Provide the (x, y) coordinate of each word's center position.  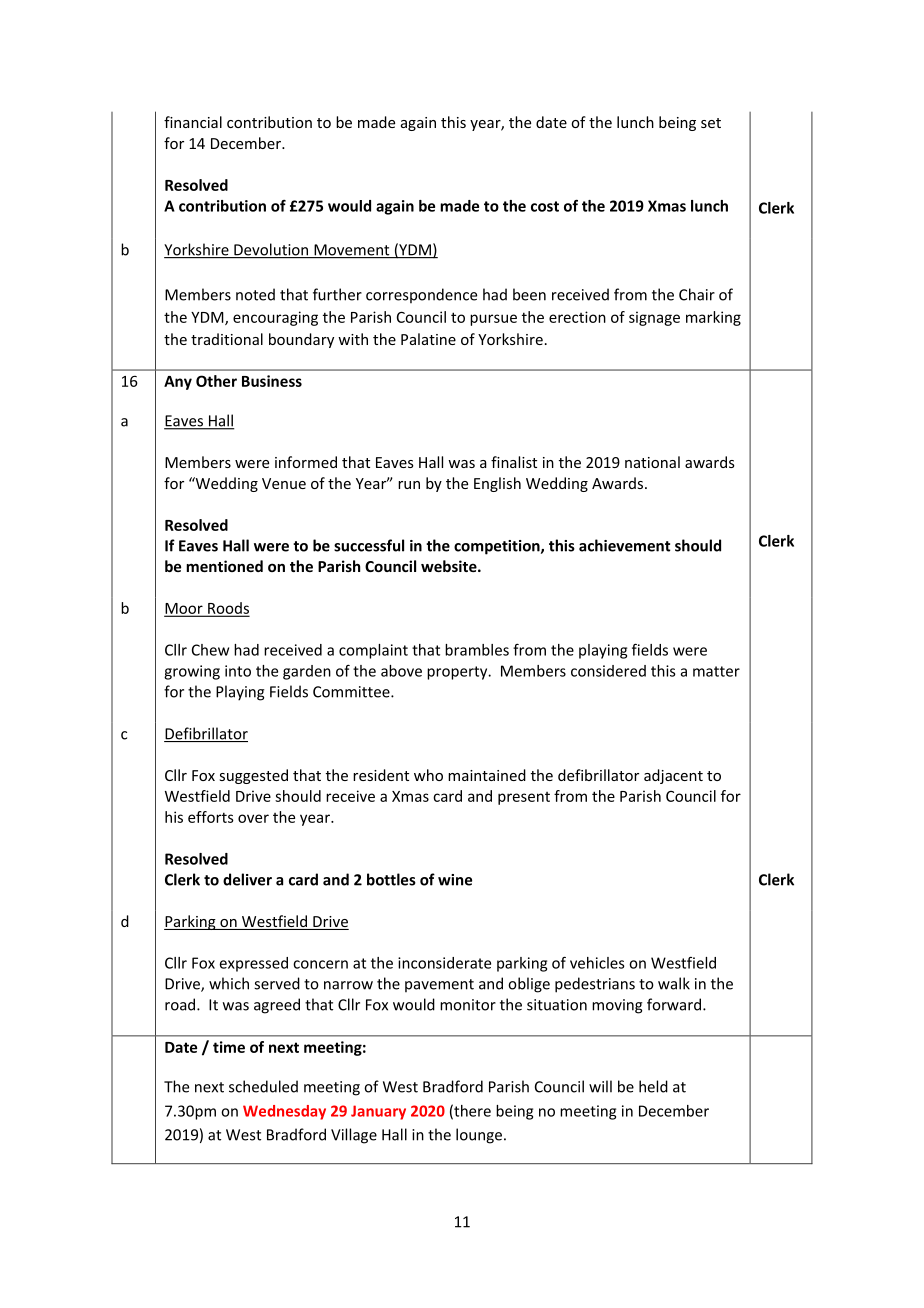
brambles (477, 650)
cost (545, 206)
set (711, 123)
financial (193, 122)
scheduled (263, 1086)
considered (608, 671)
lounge (479, 1136)
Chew (210, 650)
